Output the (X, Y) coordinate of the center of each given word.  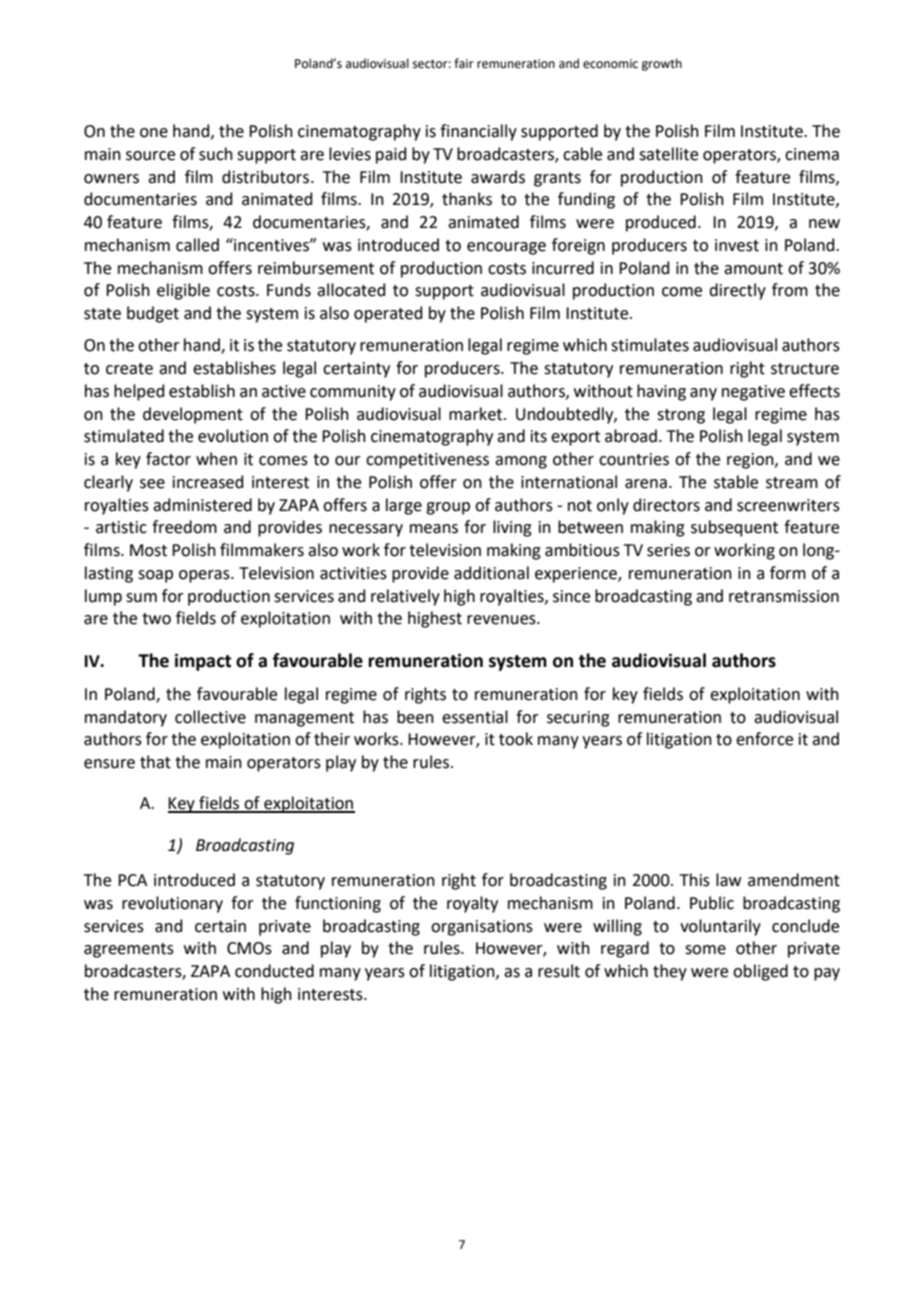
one (154, 133)
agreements (129, 950)
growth (662, 64)
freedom (184, 527)
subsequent (734, 528)
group (448, 508)
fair (464, 63)
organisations (482, 928)
